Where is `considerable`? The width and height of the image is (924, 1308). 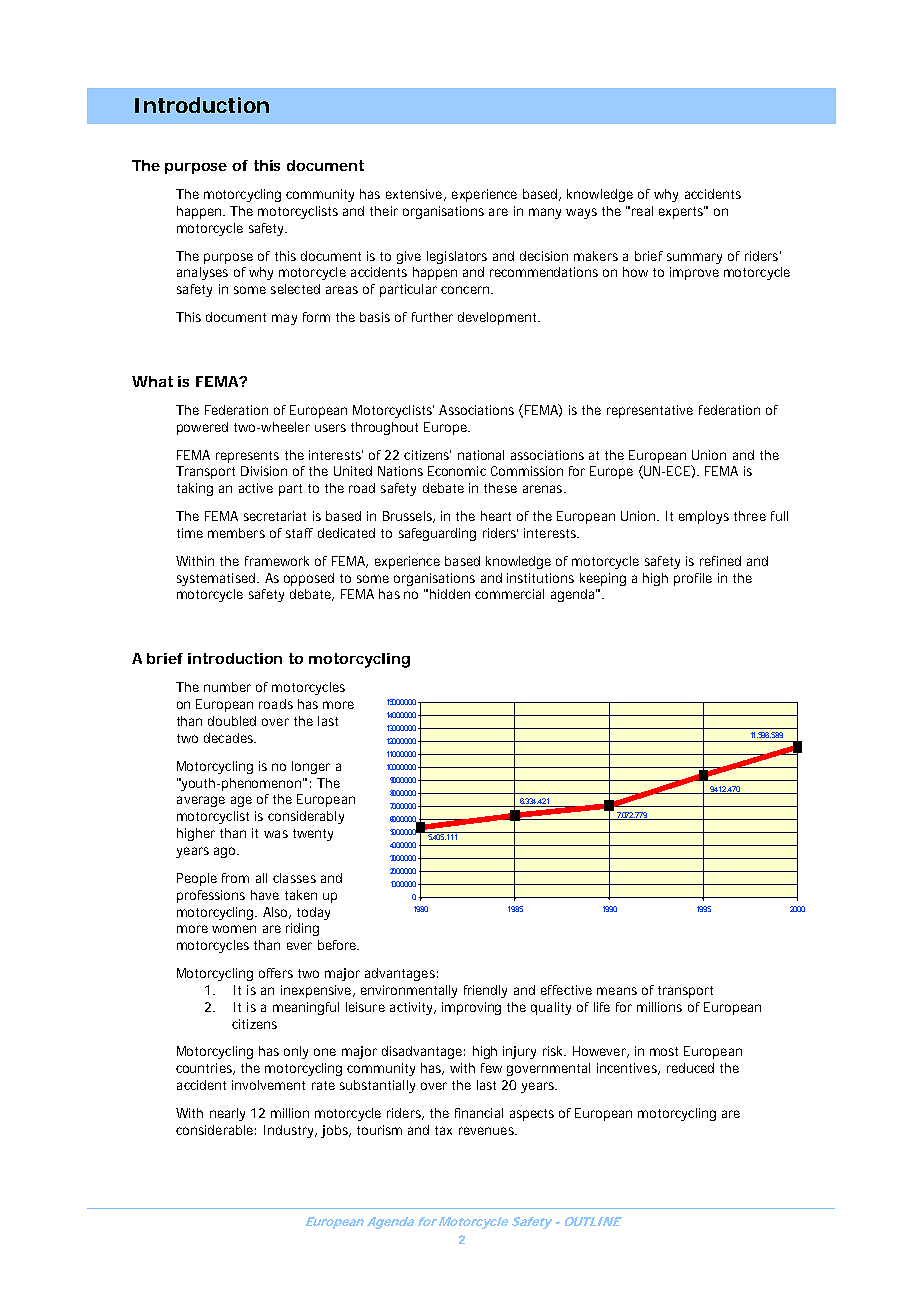 considerable is located at coordinates (216, 1130).
